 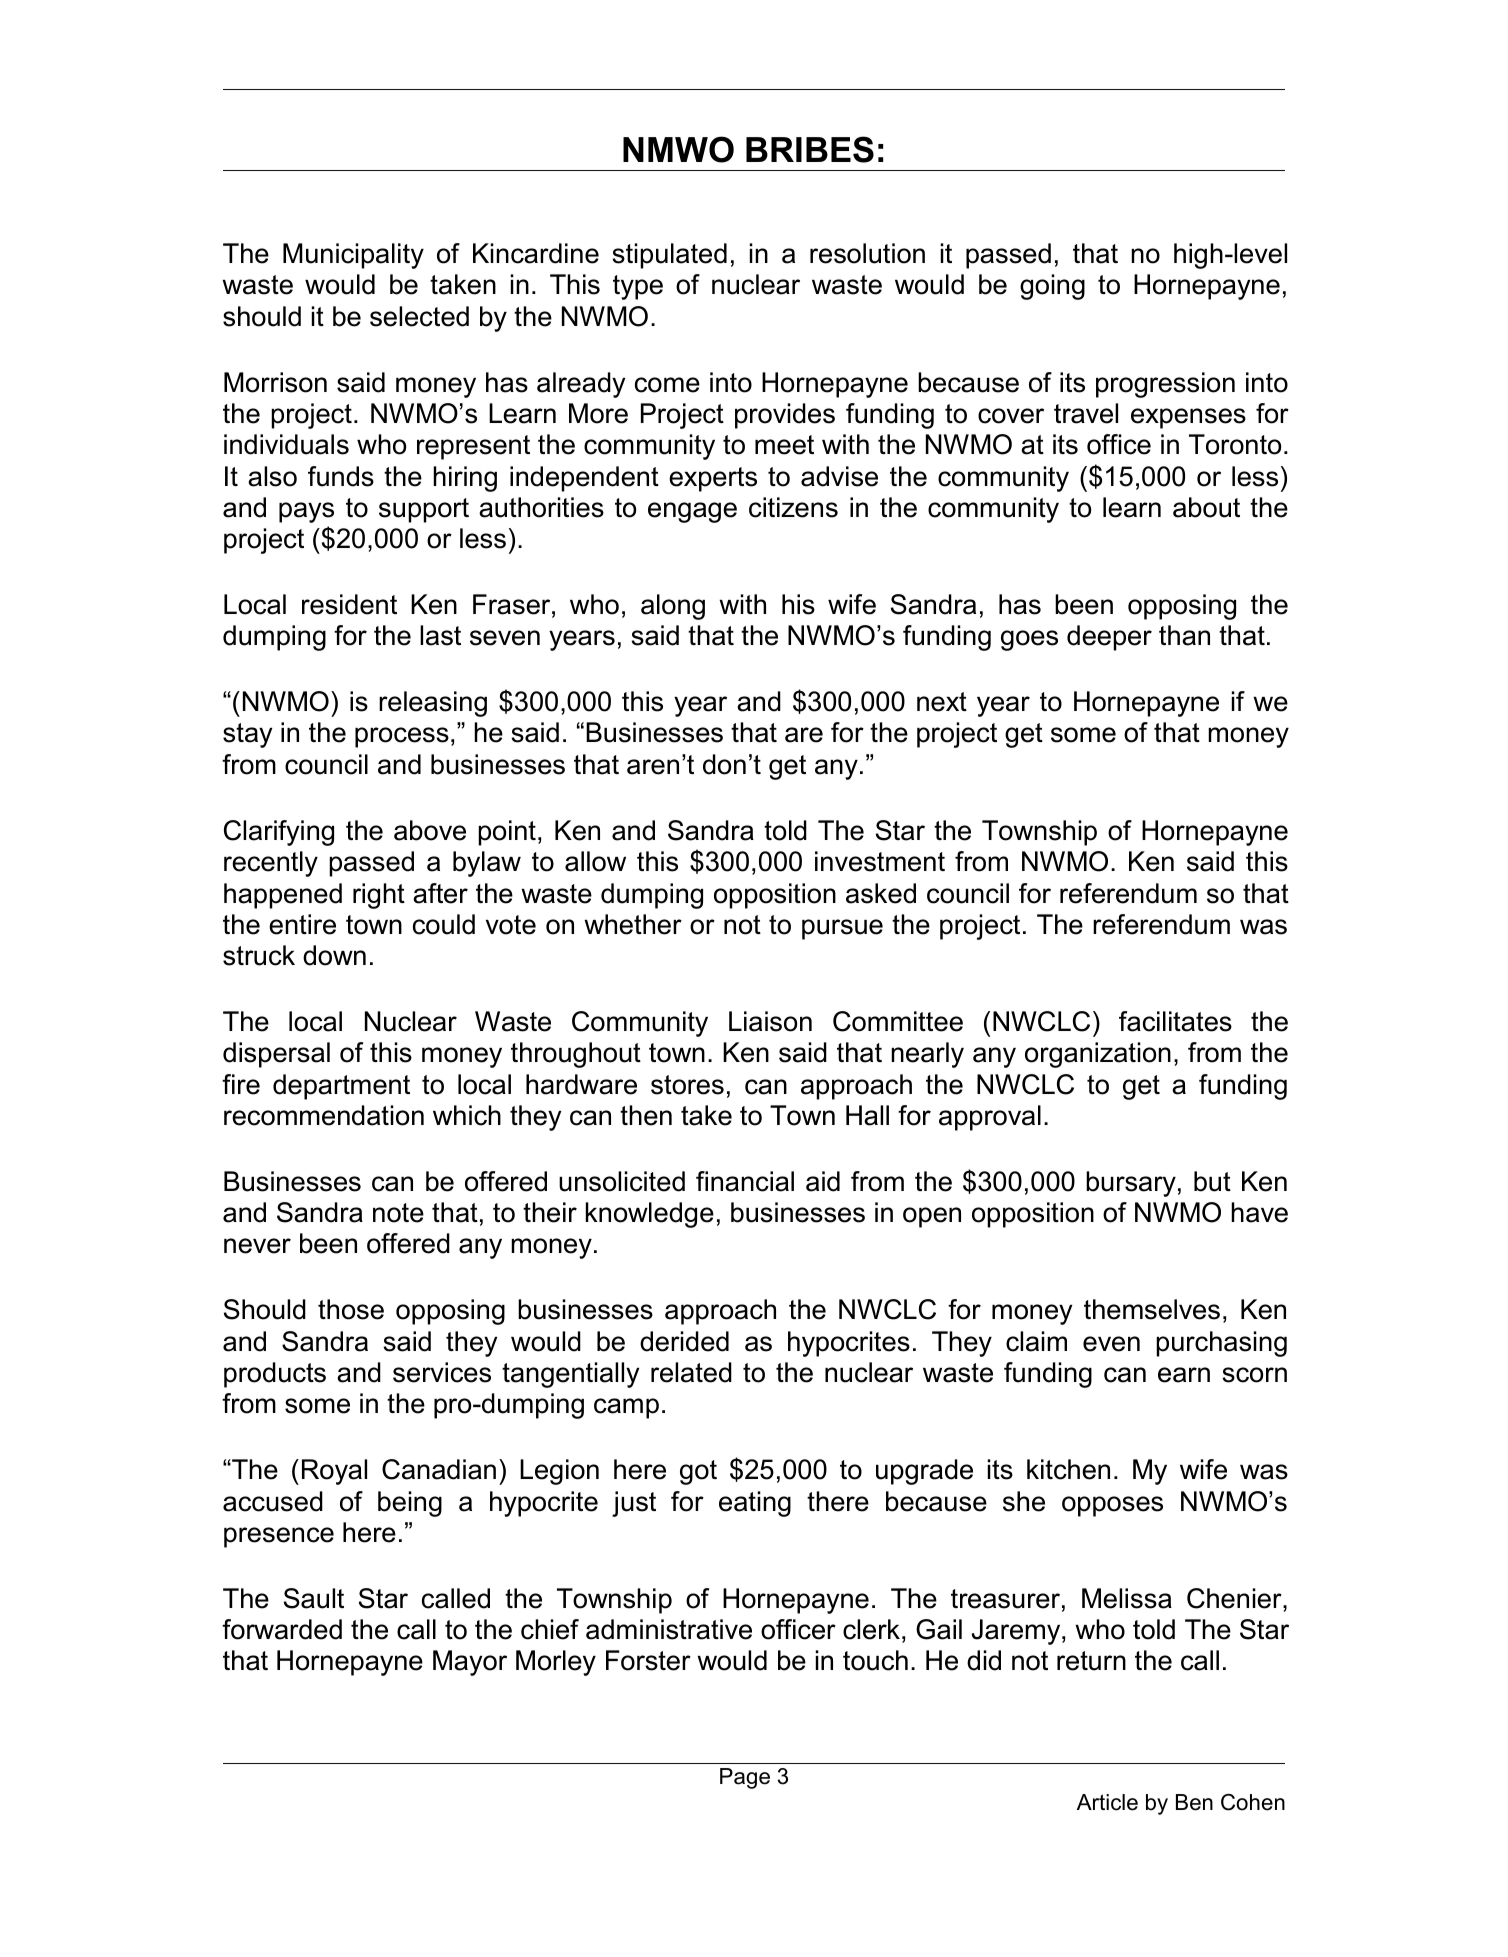 What do you see at coordinates (1109, 638) in the image?
I see `deeper` at bounding box center [1109, 638].
